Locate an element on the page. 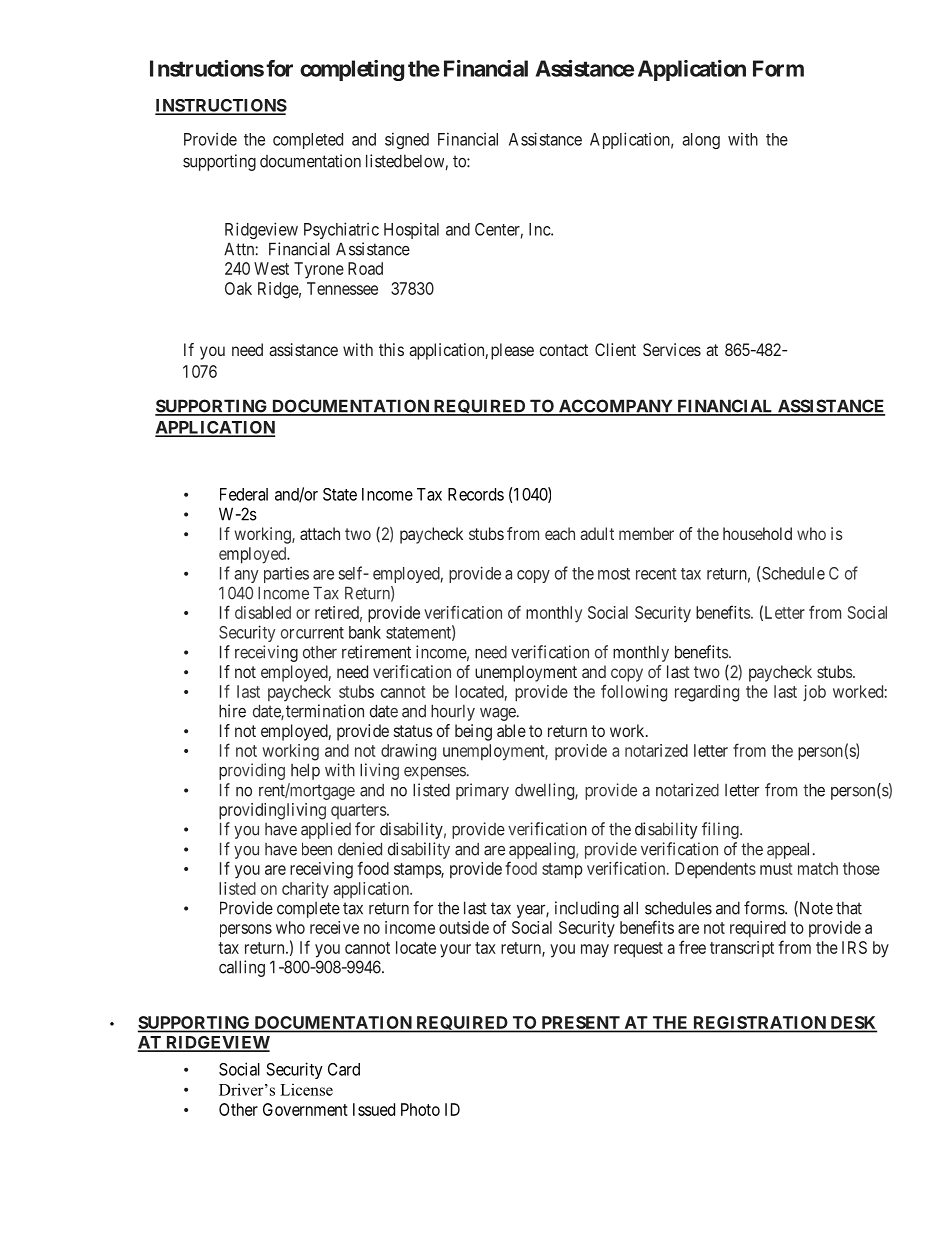 The width and height of the page is (952, 1233). License is located at coordinates (306, 1089).
